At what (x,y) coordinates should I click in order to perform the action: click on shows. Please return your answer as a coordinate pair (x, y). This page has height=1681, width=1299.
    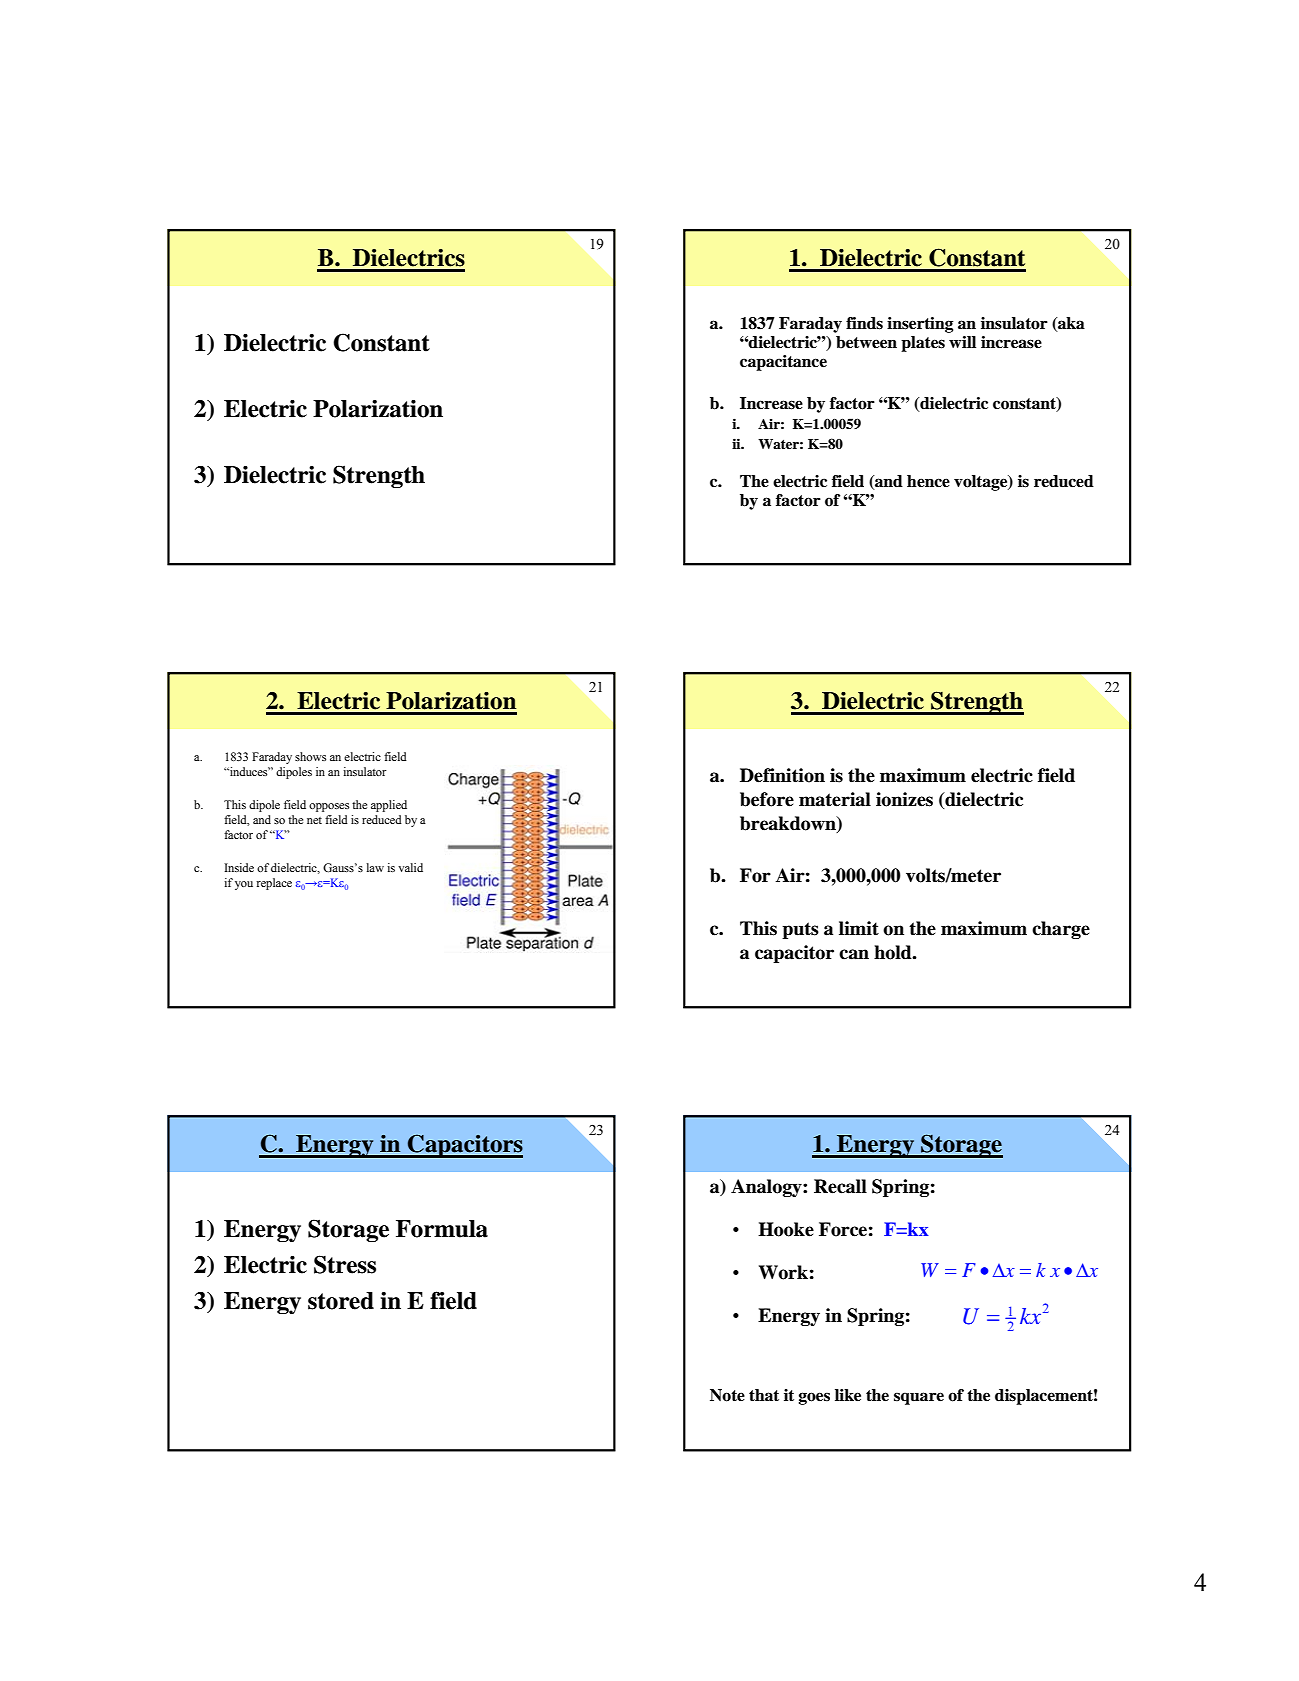
    Looking at the image, I should click on (310, 756).
